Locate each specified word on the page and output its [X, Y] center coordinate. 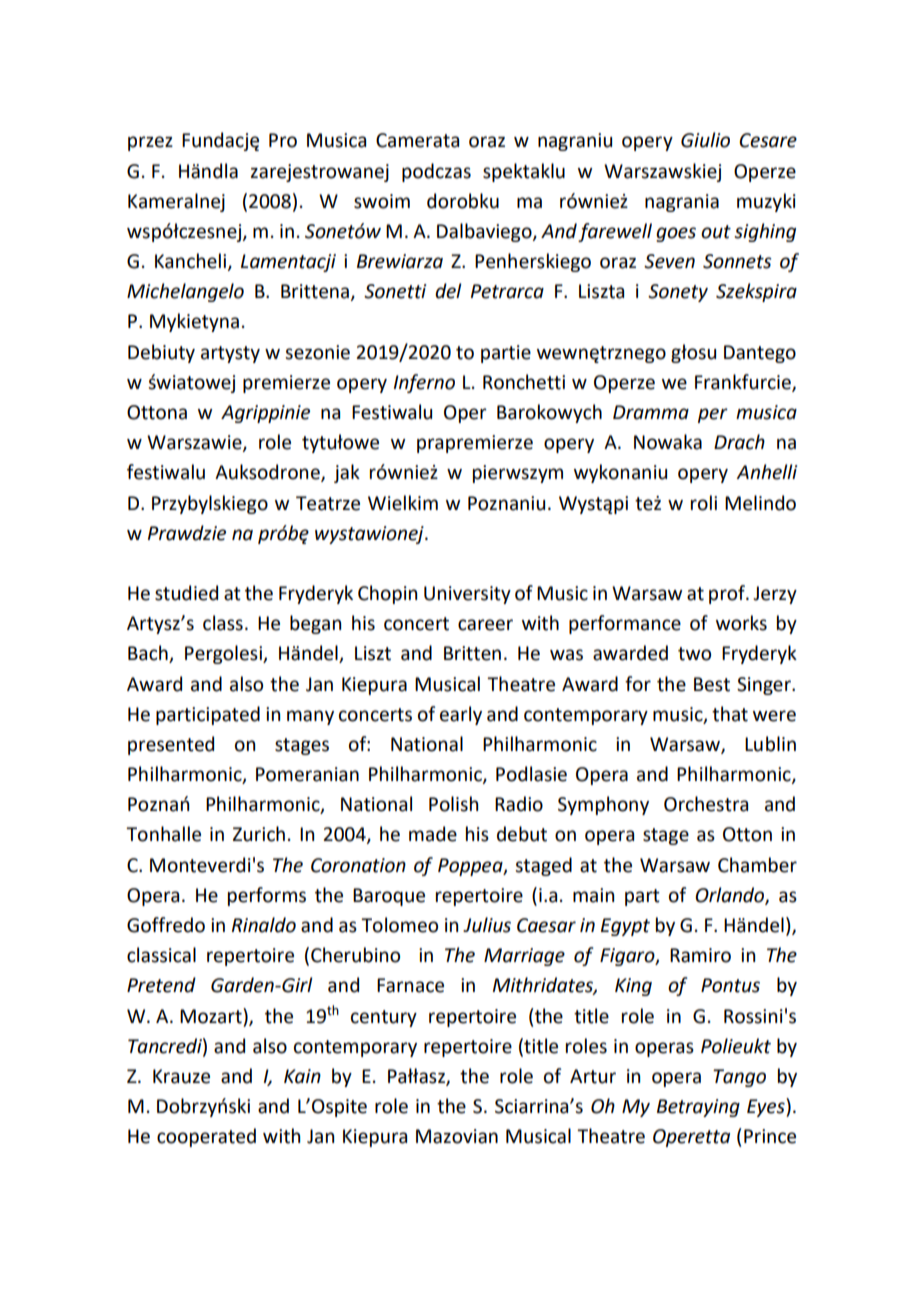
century [384, 1018]
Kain [302, 1076]
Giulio [705, 140]
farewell [615, 232]
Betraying [698, 1108]
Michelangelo [185, 292]
